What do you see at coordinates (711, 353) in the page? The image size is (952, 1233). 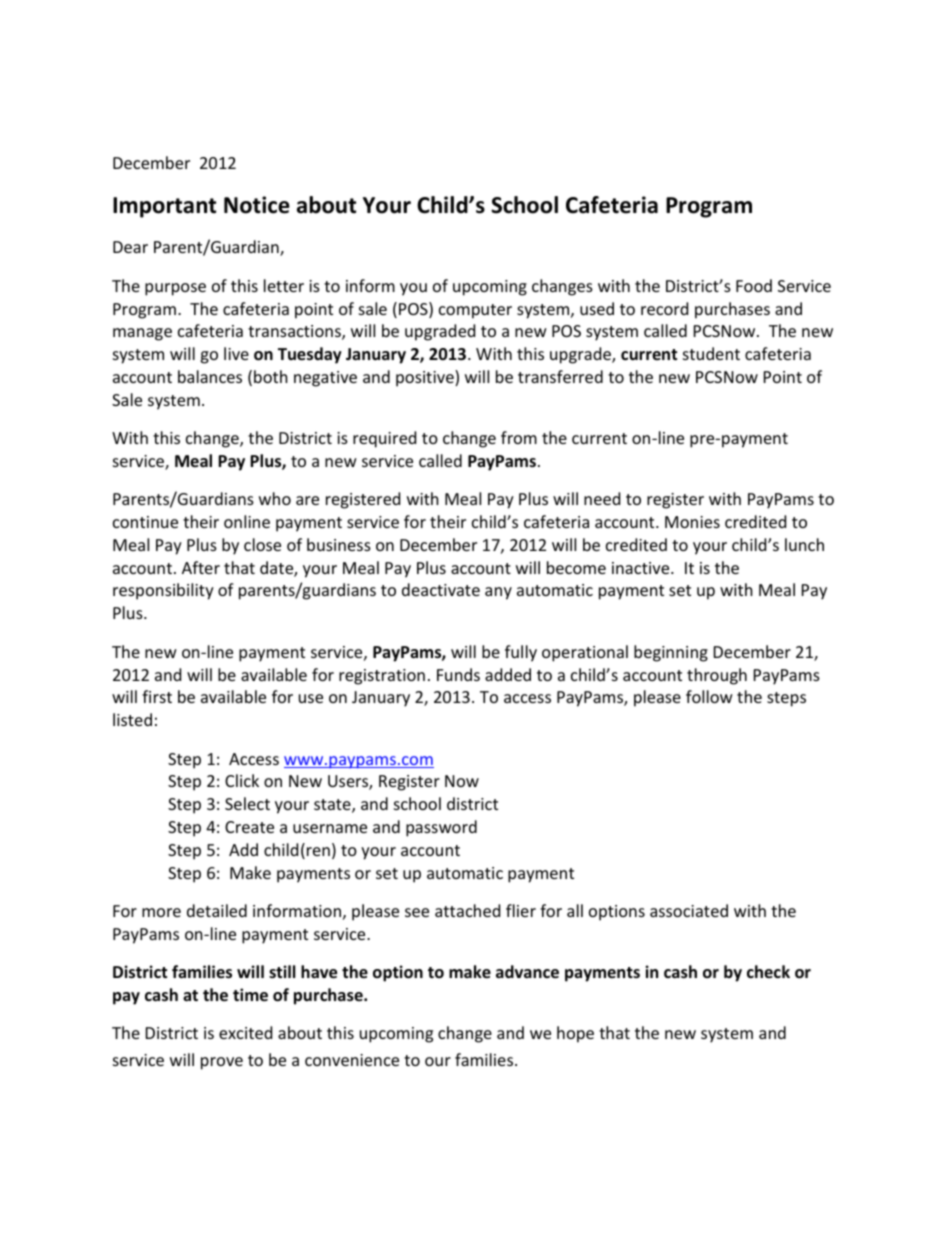 I see `student` at bounding box center [711, 353].
